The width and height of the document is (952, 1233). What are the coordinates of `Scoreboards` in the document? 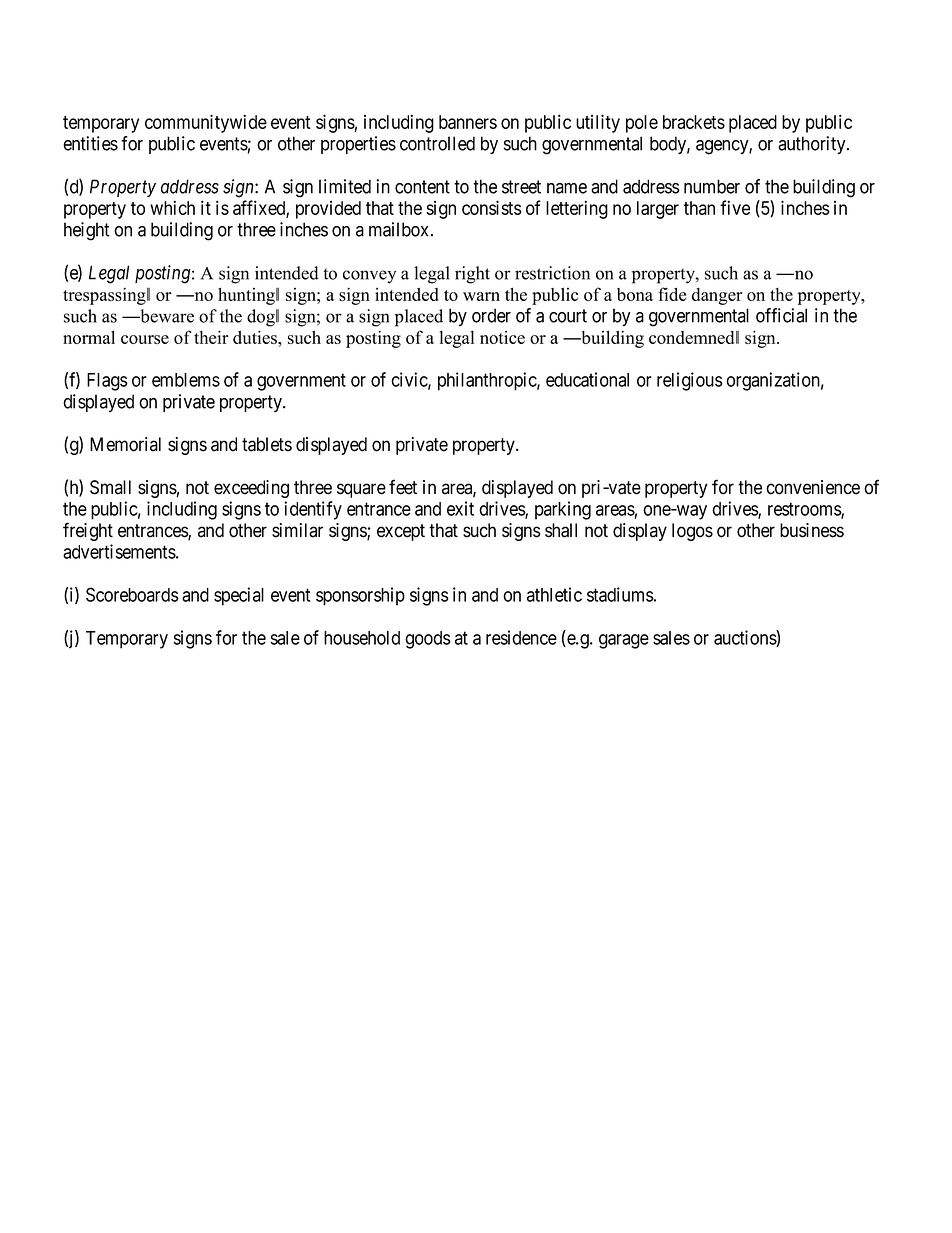 It's located at (132, 594).
